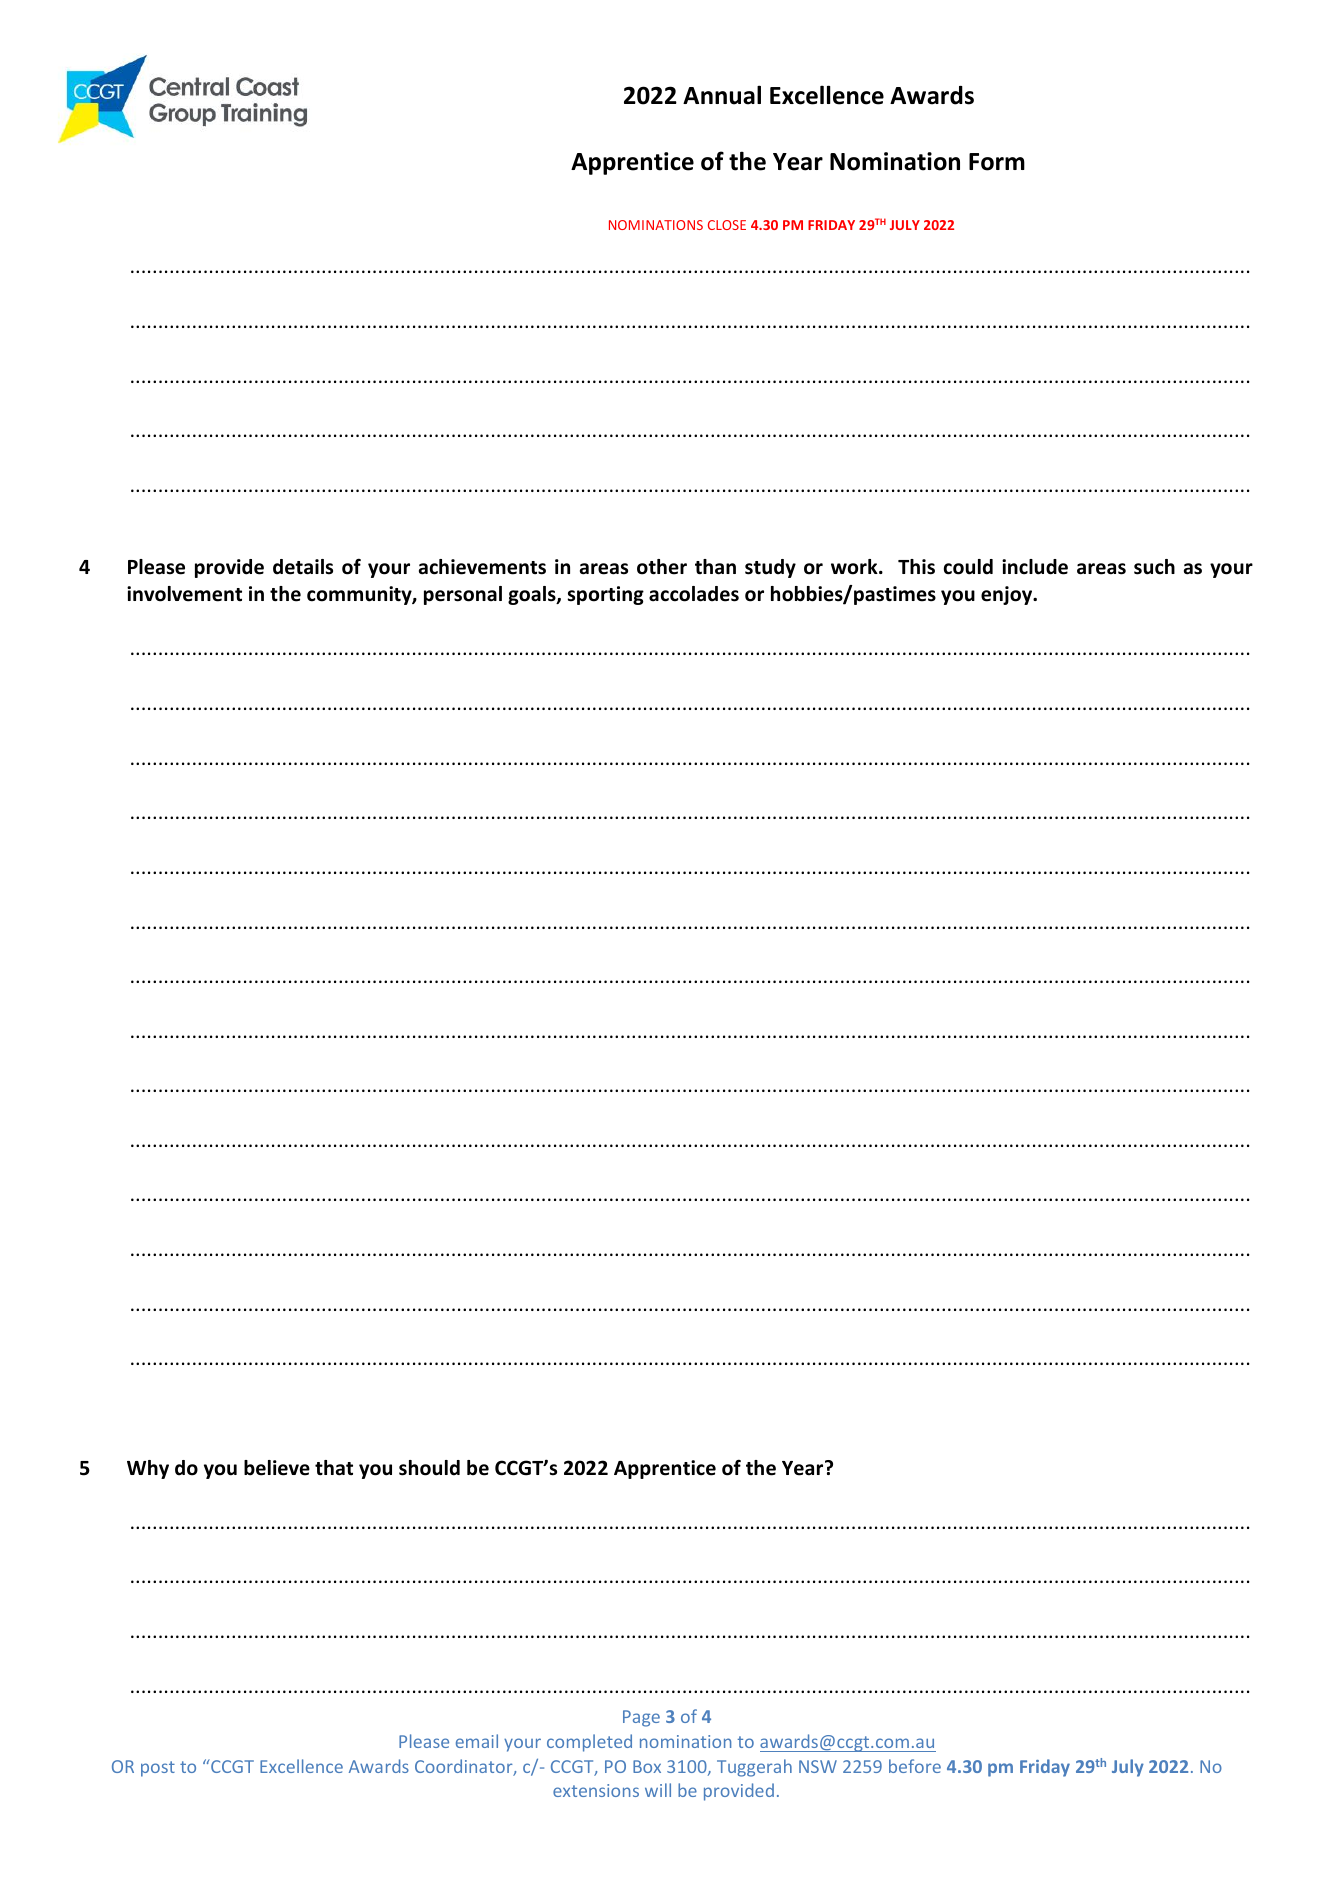 This screenshot has width=1331, height=1882. Describe the element at coordinates (158, 1769) in the screenshot. I see `post` at that location.
